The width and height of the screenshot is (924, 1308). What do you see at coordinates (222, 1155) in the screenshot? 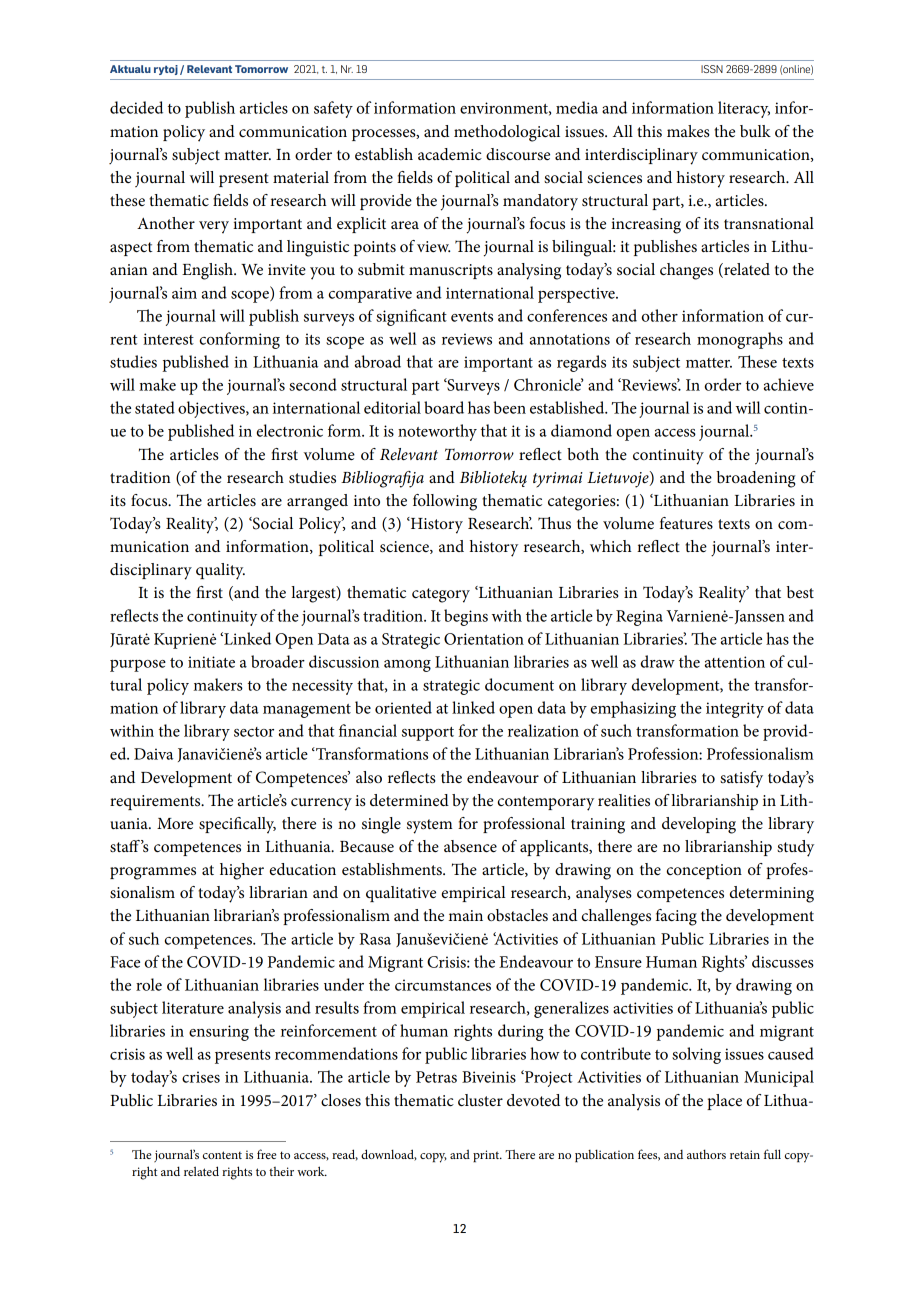
I see `content` at bounding box center [222, 1155].
